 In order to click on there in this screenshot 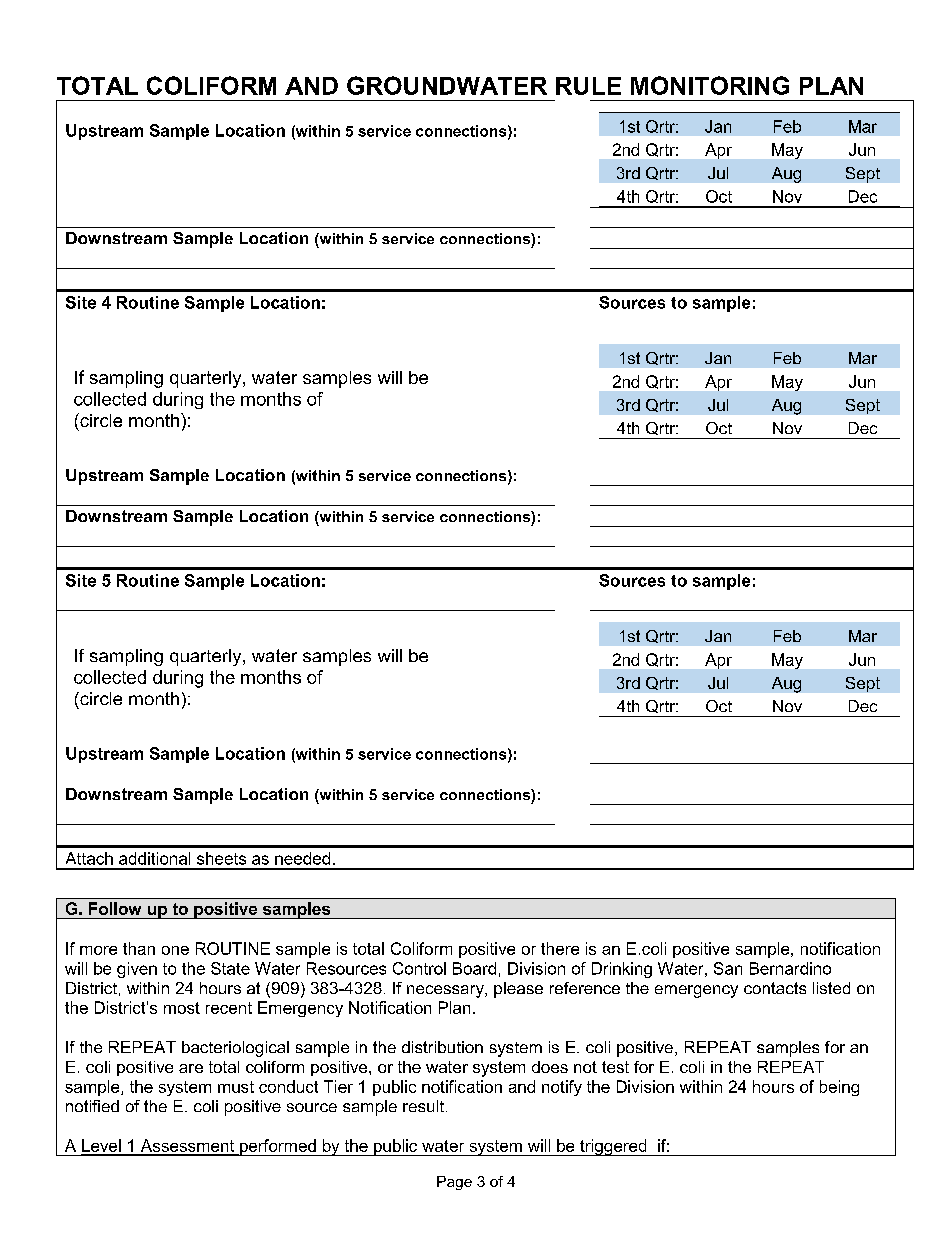, I will do `click(560, 948)`.
